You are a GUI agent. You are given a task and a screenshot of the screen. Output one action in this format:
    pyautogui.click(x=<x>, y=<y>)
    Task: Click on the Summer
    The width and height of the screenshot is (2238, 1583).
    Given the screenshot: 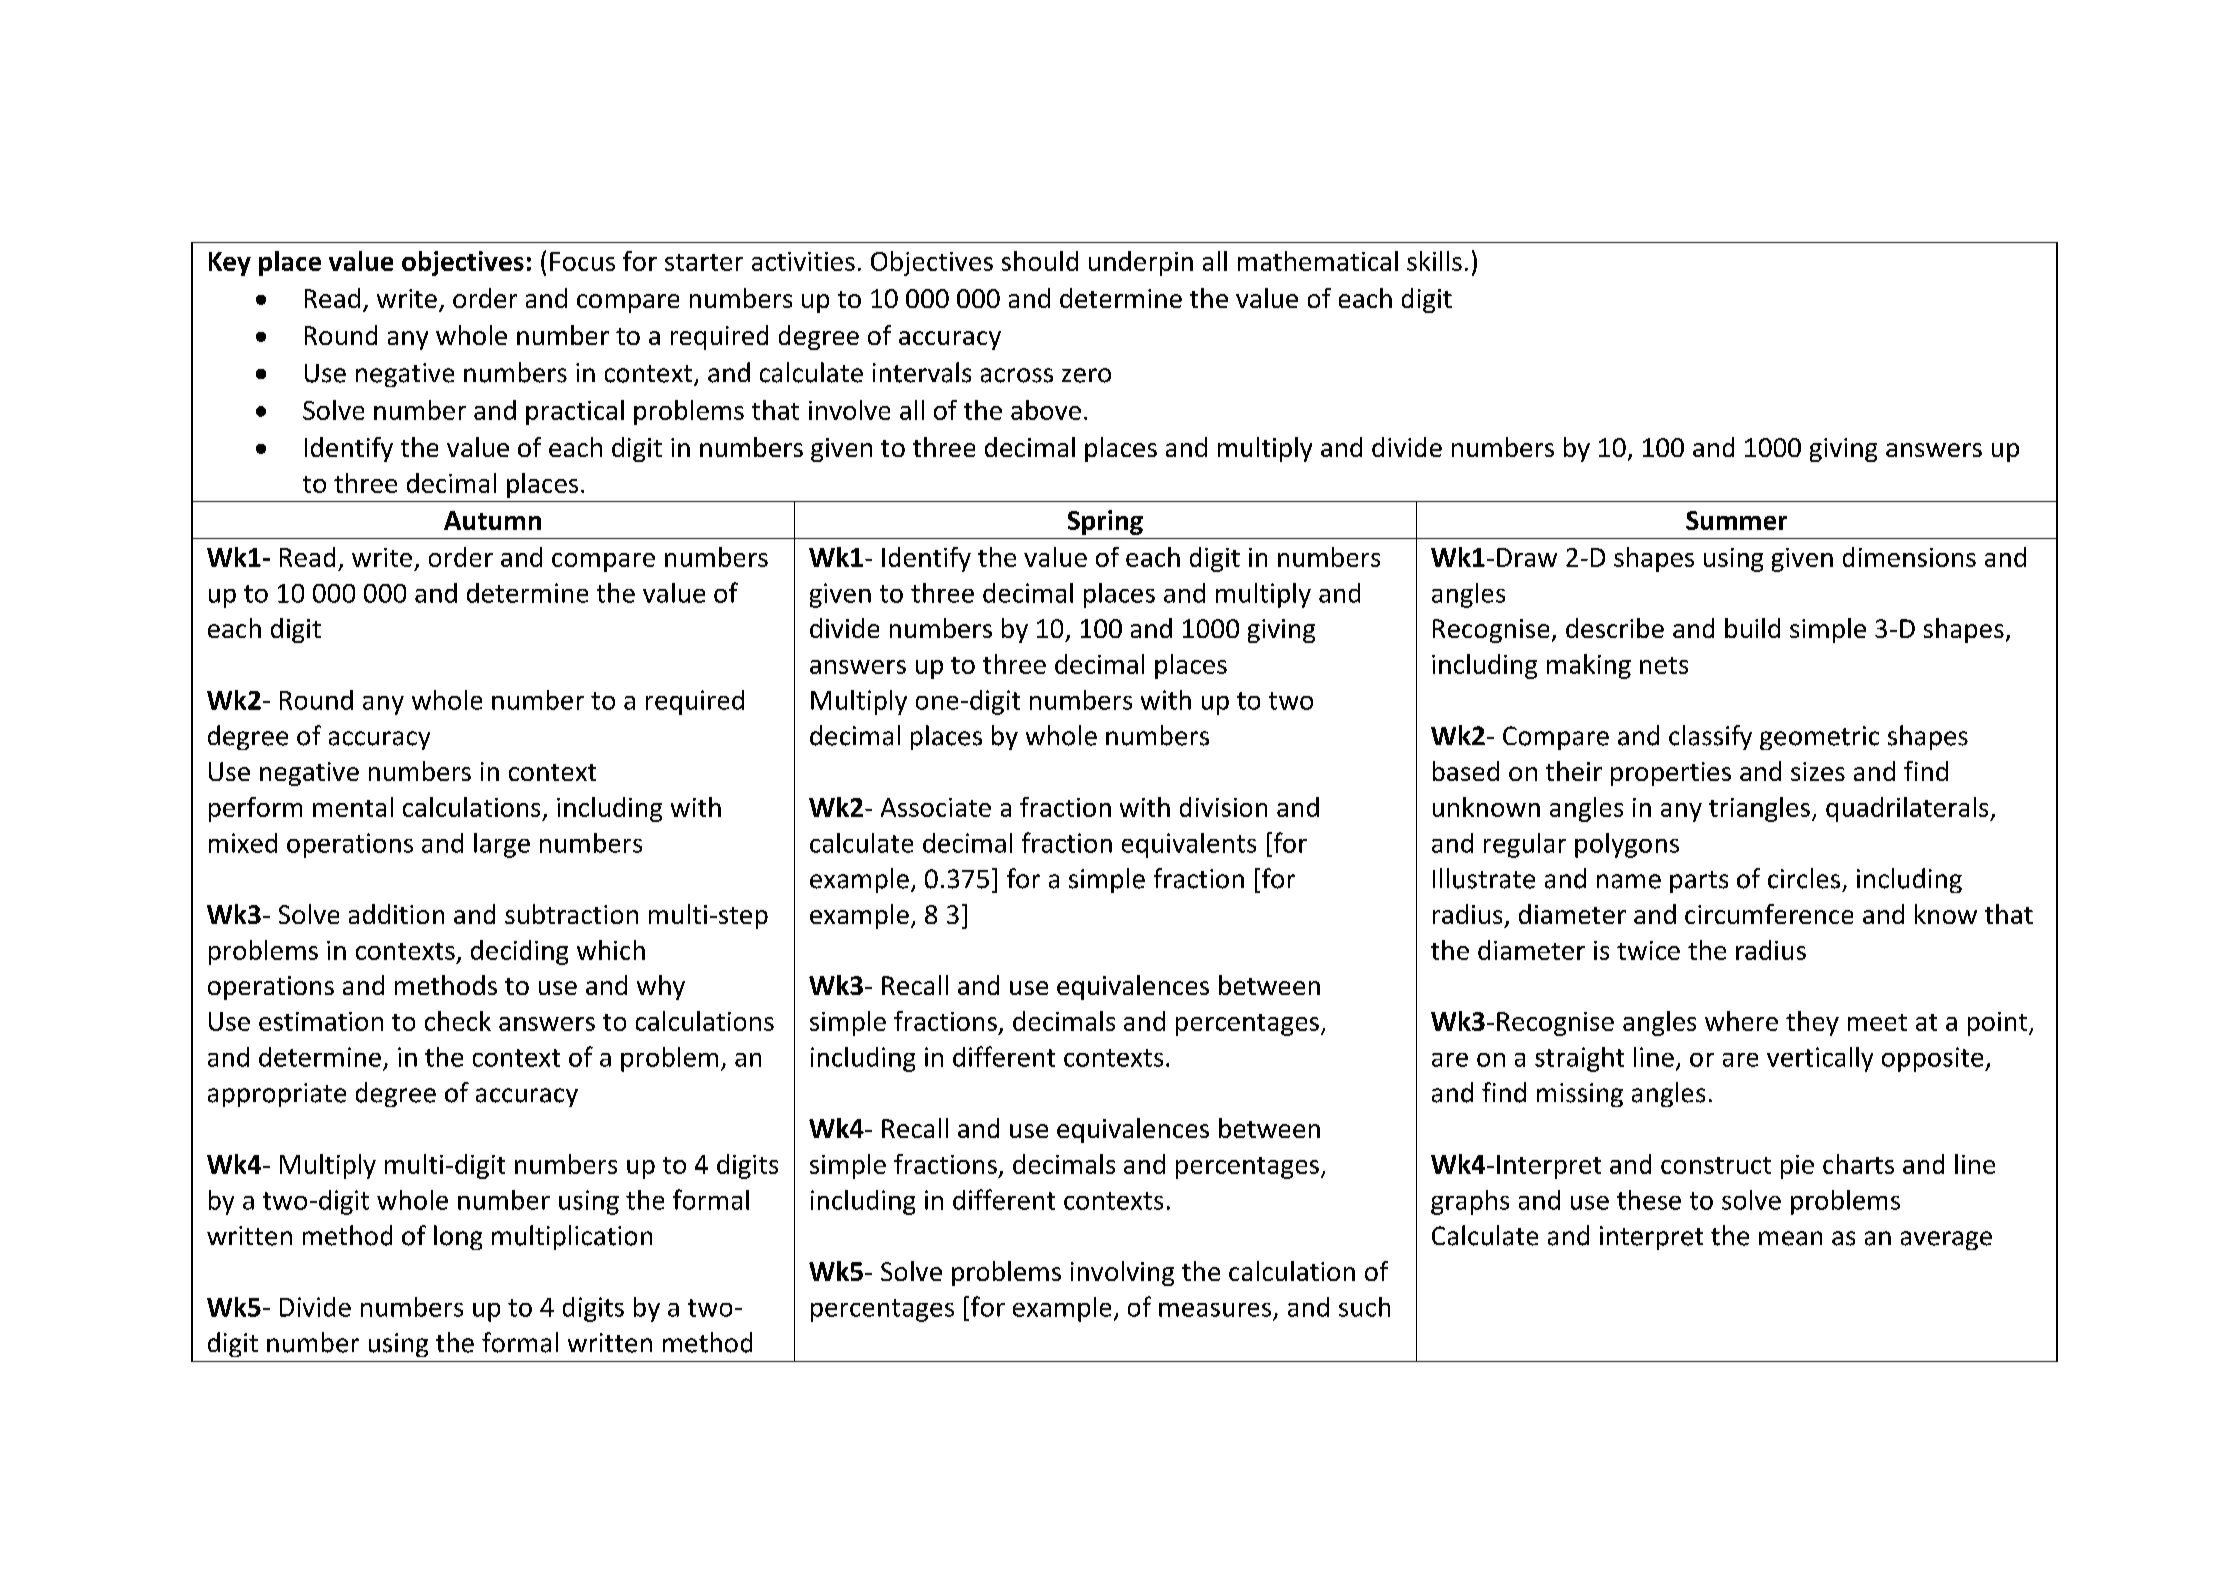 What is the action you would take?
    pyautogui.click(x=1736, y=520)
